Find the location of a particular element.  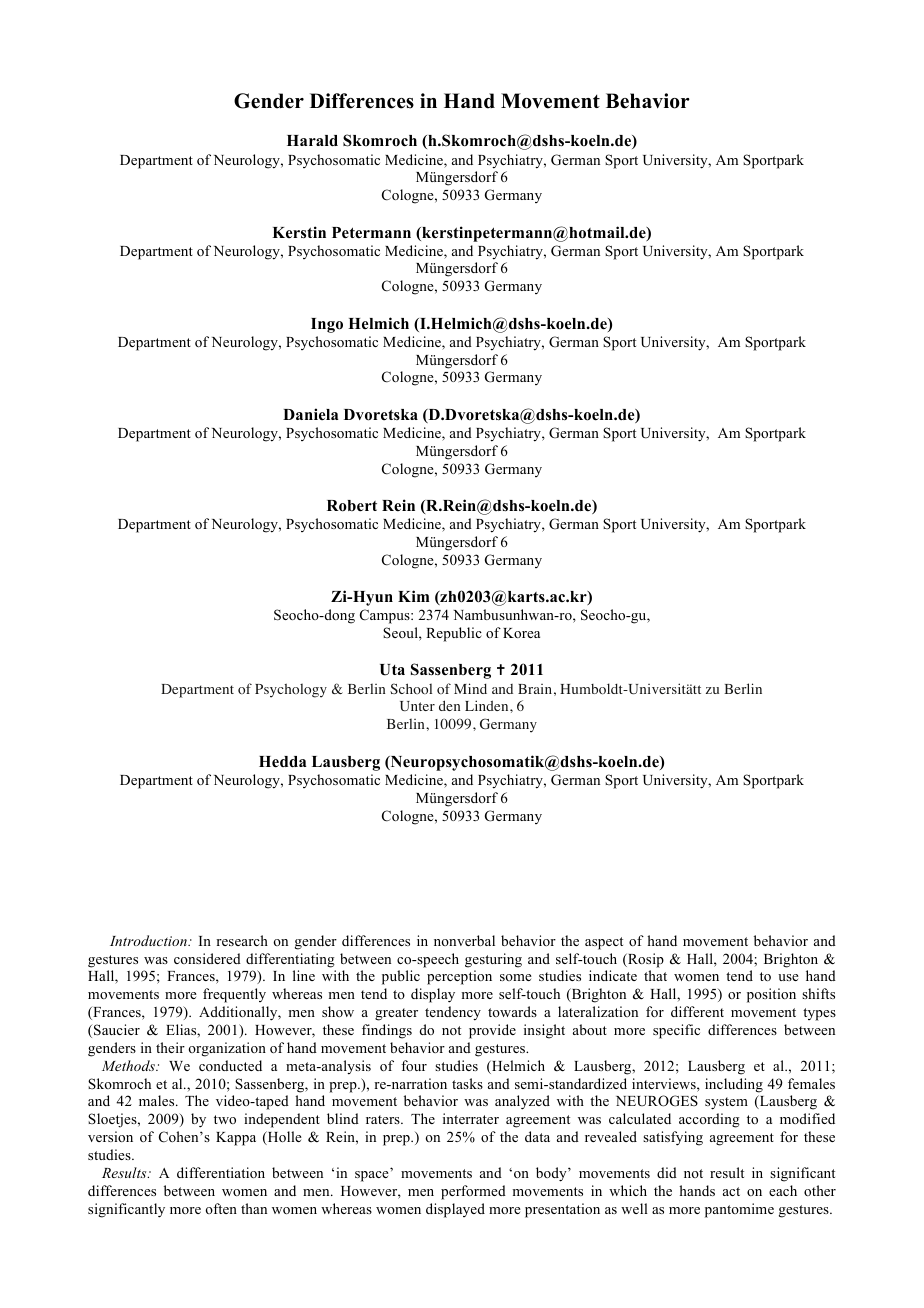

Harald is located at coordinates (312, 141).
